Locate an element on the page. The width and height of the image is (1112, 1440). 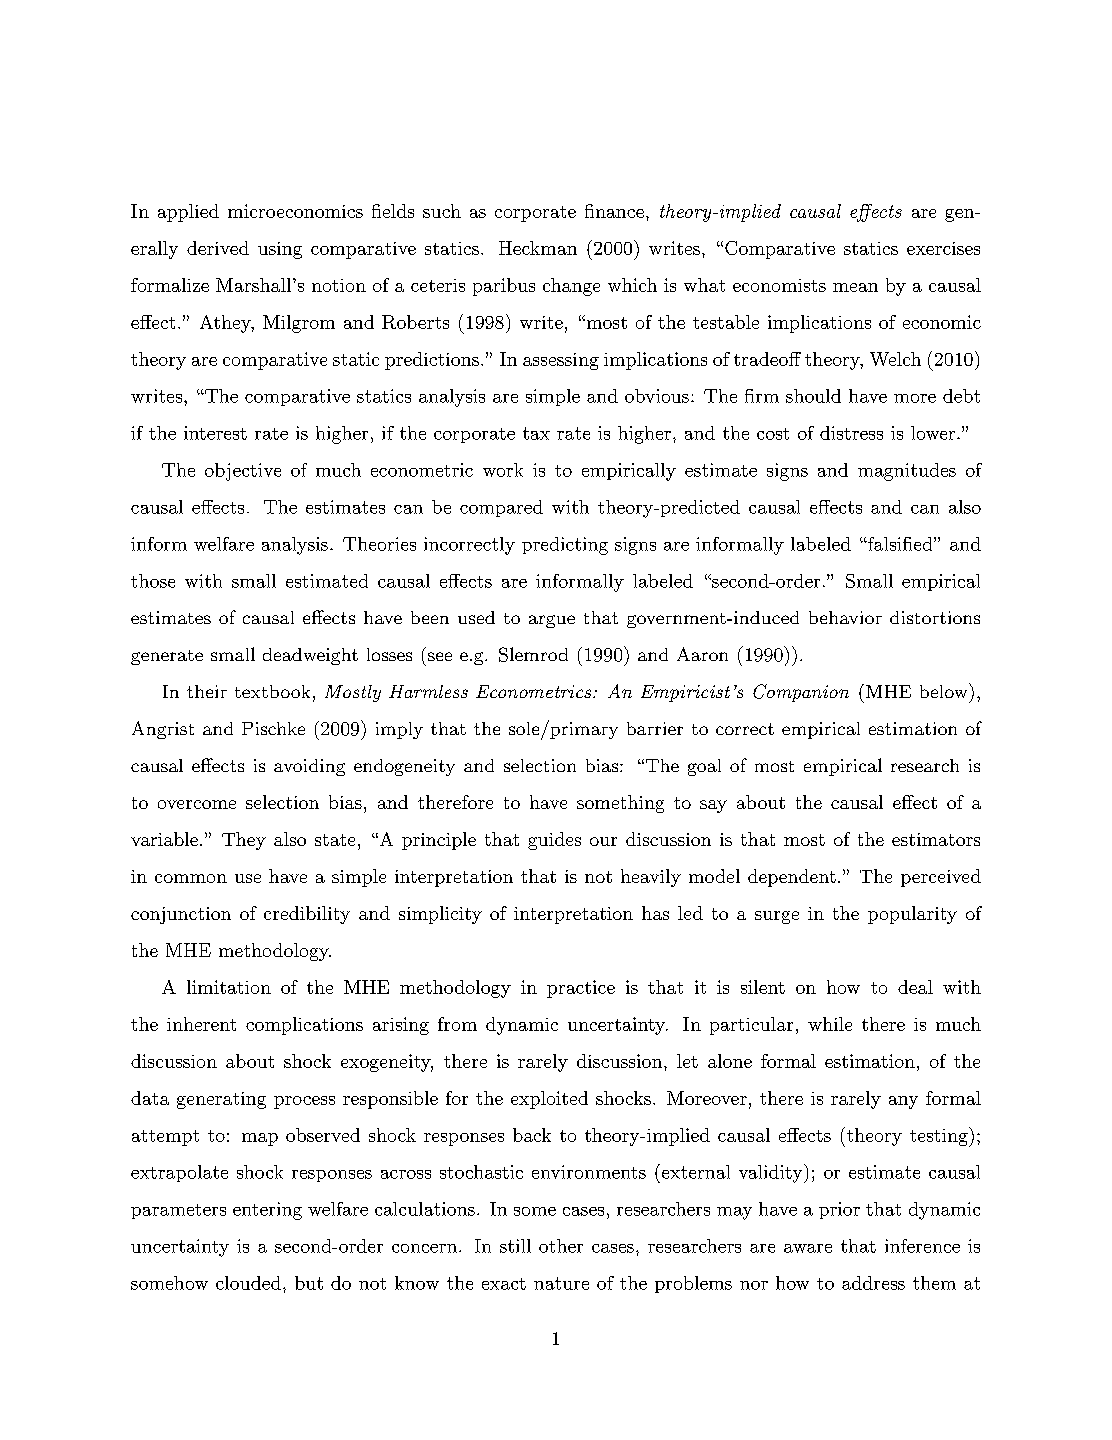
exploited is located at coordinates (549, 1100).
